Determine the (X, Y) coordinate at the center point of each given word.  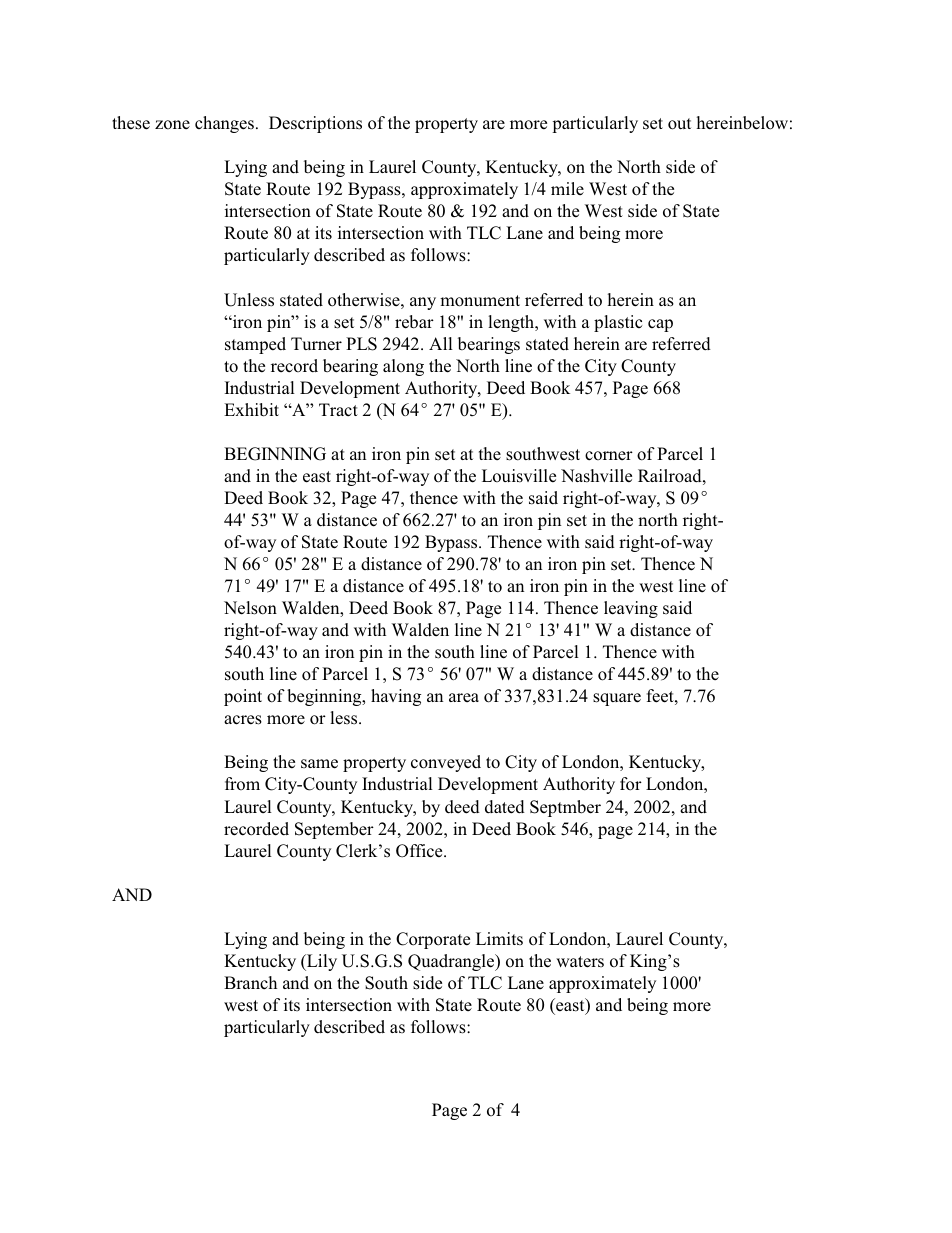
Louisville (519, 476)
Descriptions (315, 124)
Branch (250, 983)
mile (567, 188)
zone (172, 124)
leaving (631, 609)
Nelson (250, 608)
